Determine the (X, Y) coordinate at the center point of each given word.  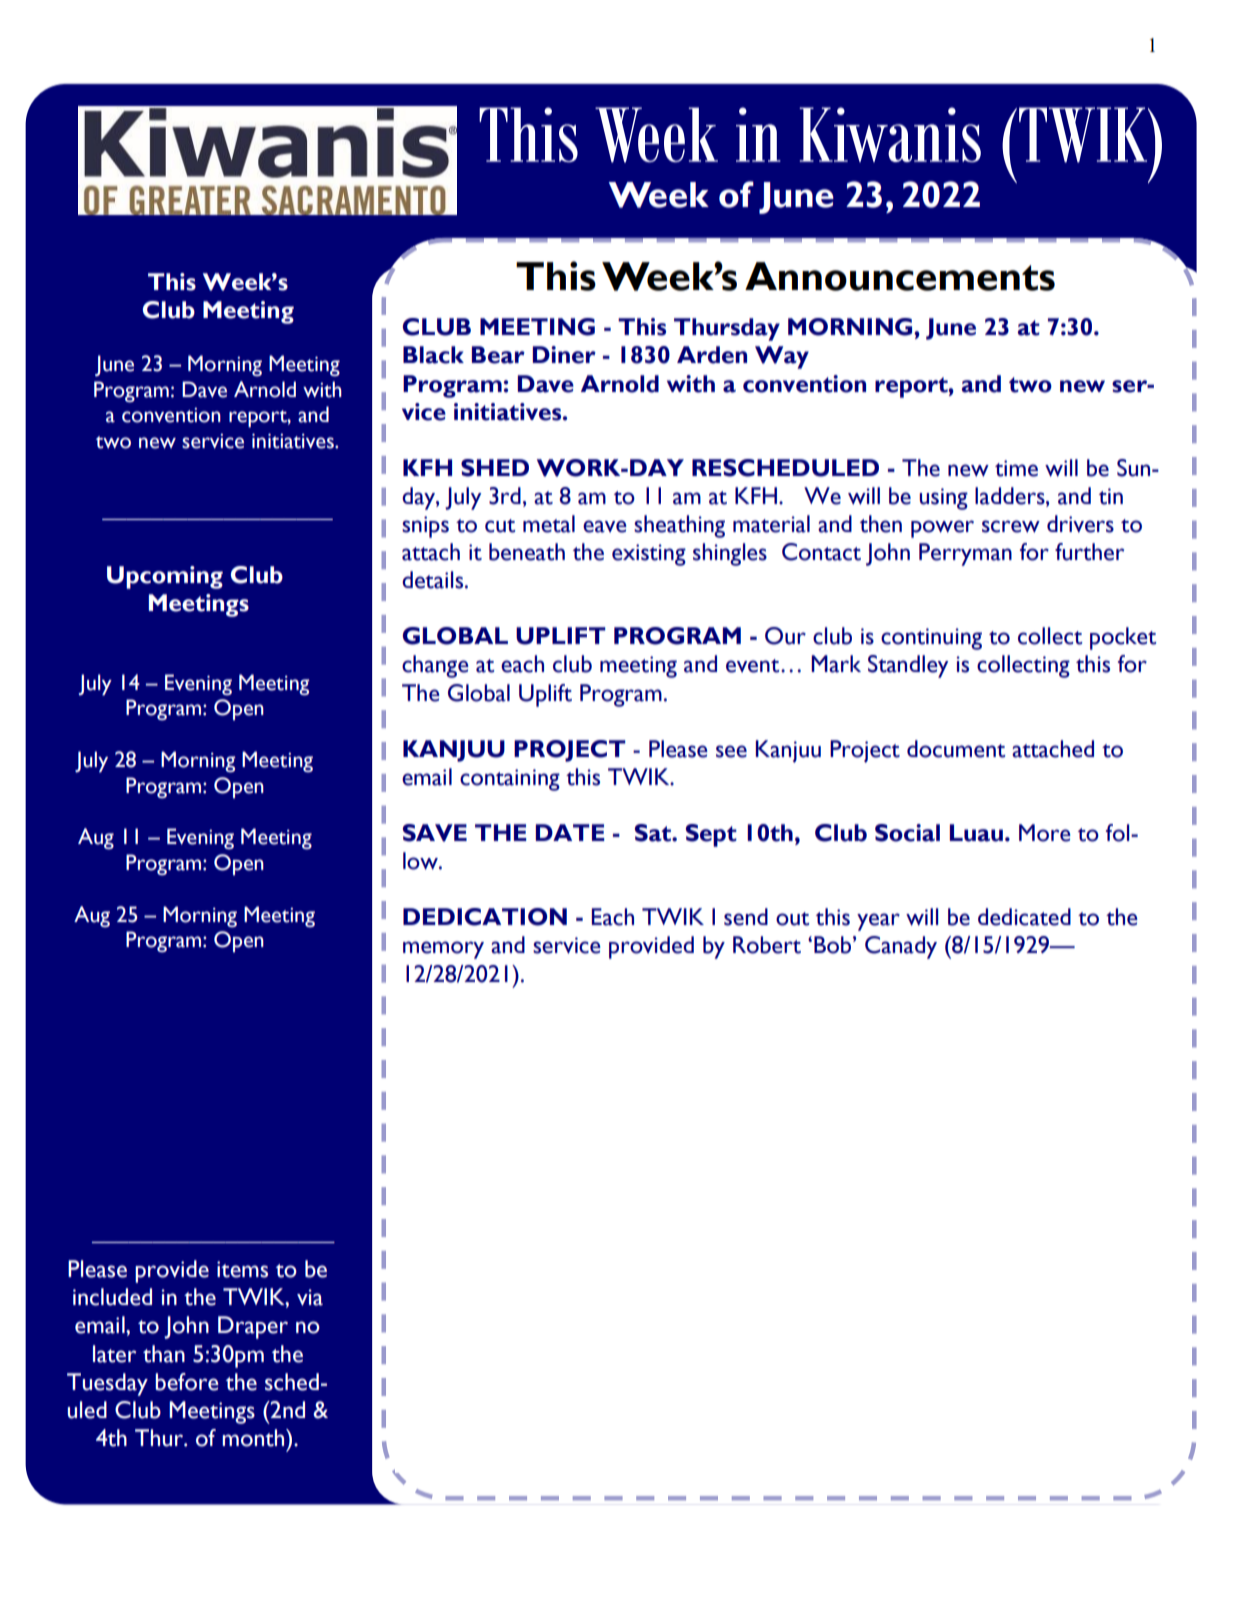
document (956, 749)
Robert (767, 945)
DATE (570, 832)
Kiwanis (890, 134)
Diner (564, 355)
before (187, 1382)
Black (433, 355)
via (310, 1297)
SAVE (435, 833)
